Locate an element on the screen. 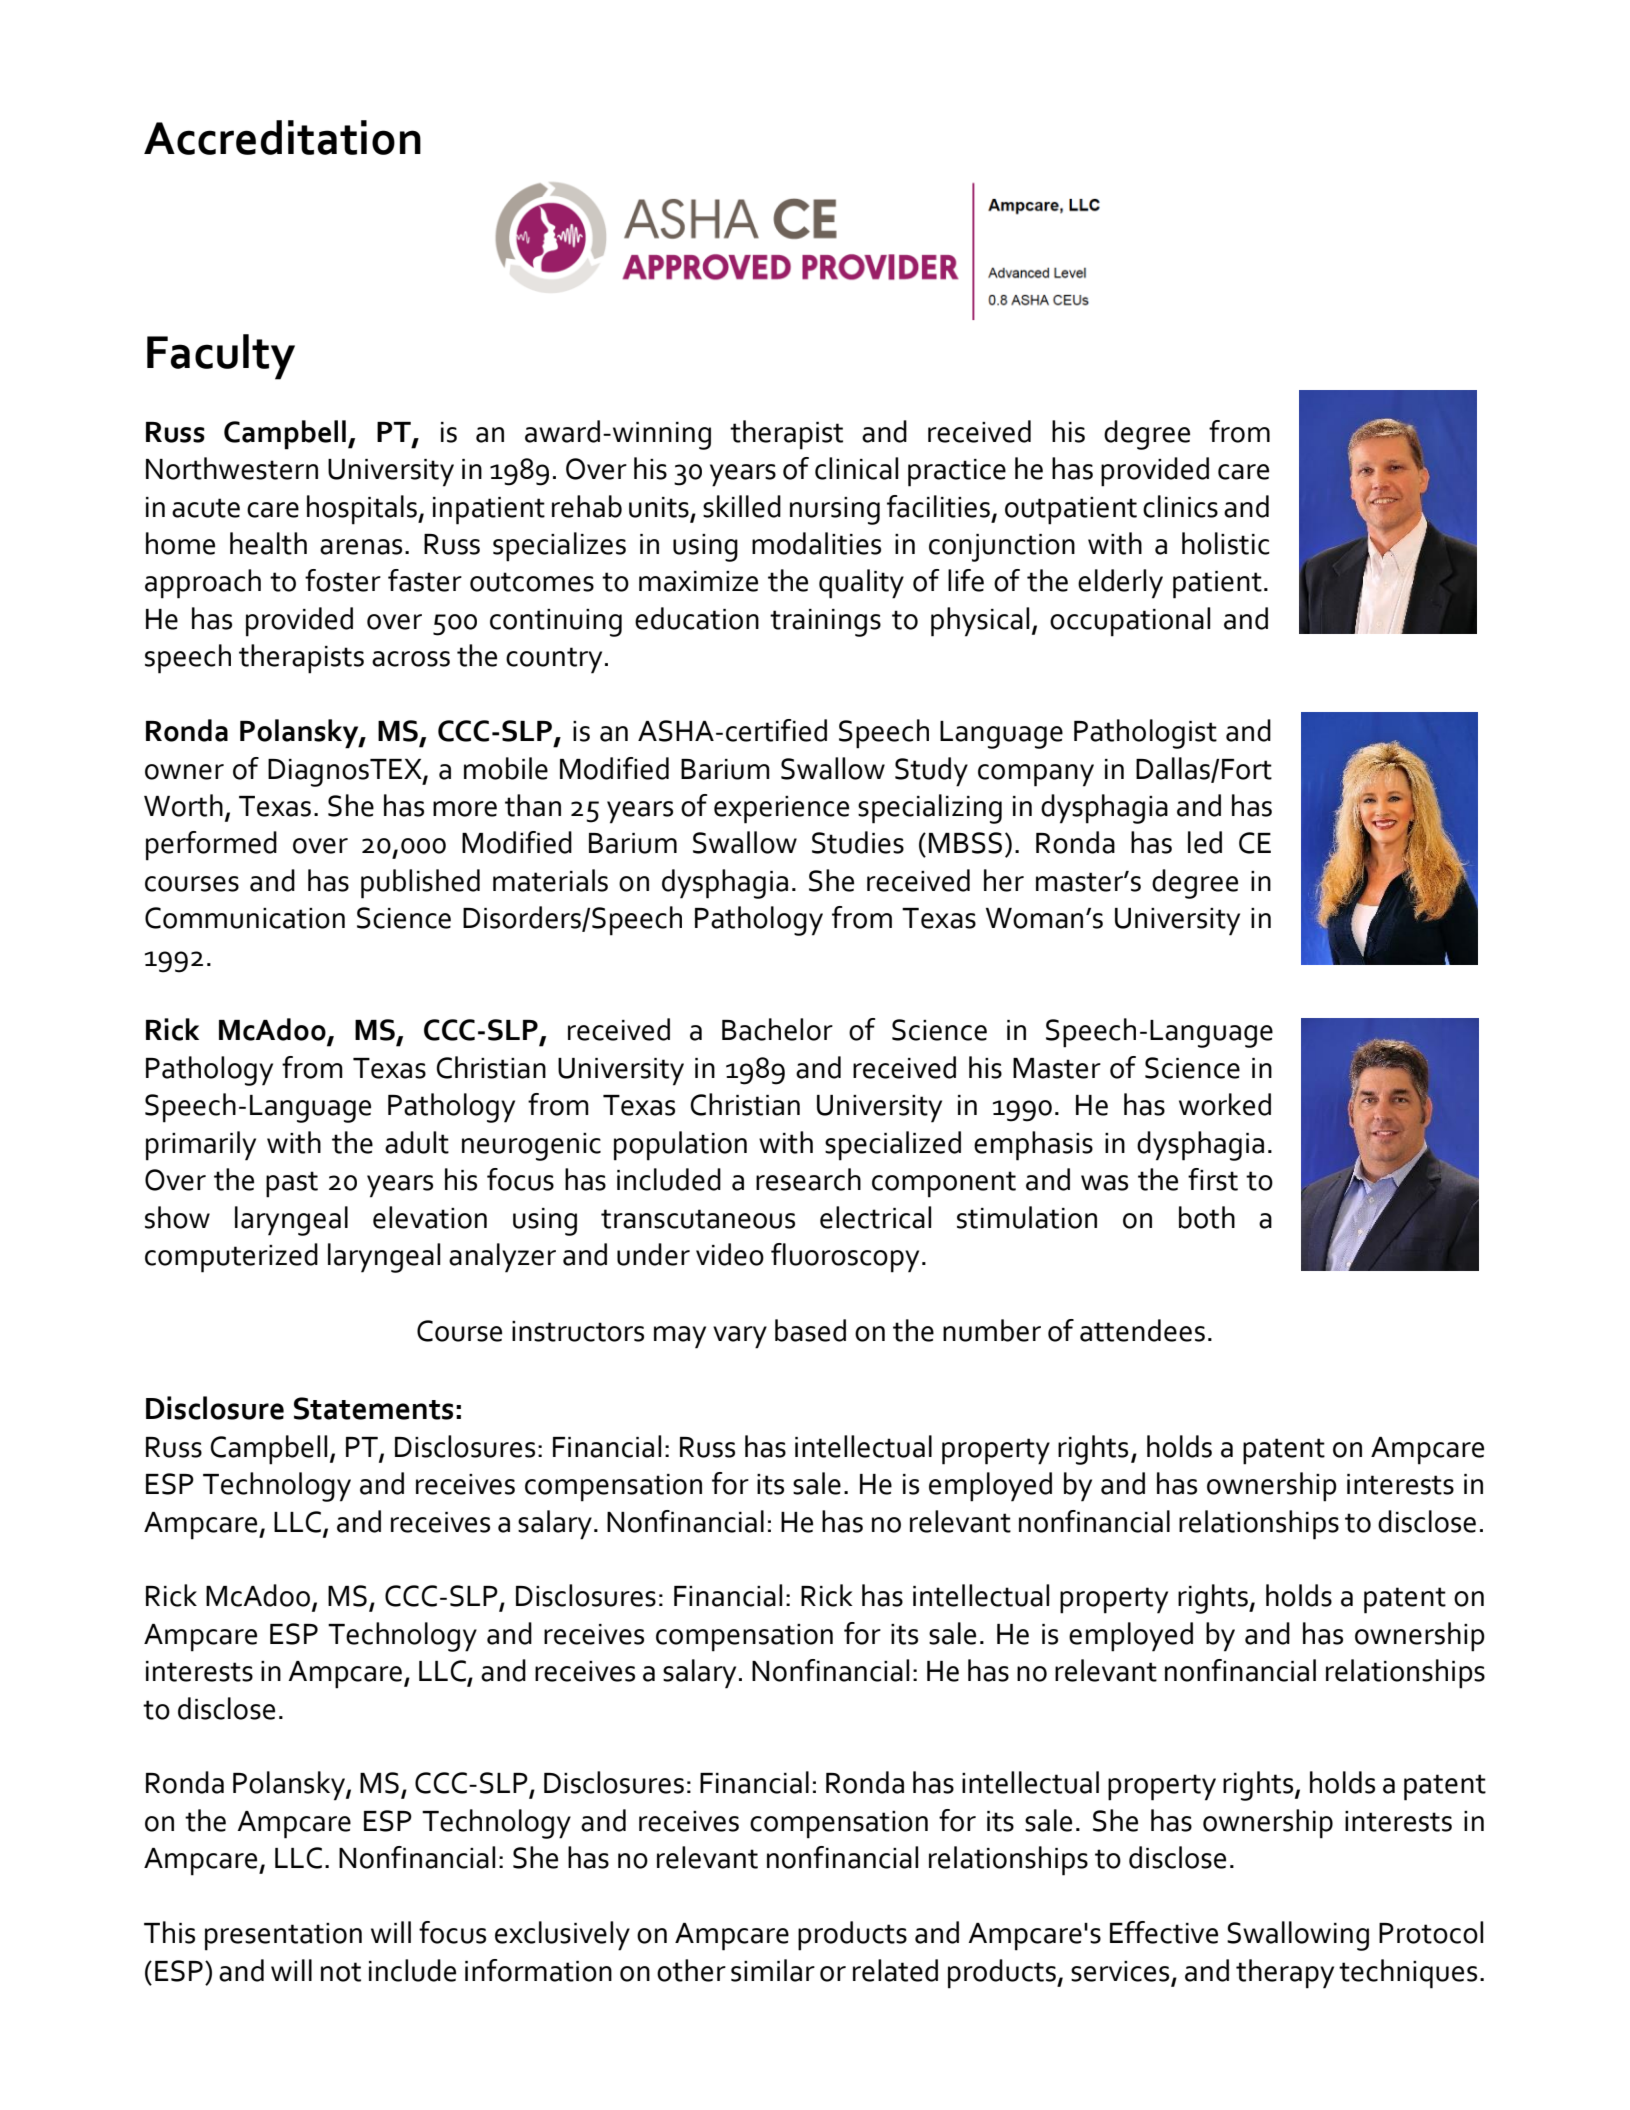 The image size is (1630, 2110). clinics is located at coordinates (1180, 506).
